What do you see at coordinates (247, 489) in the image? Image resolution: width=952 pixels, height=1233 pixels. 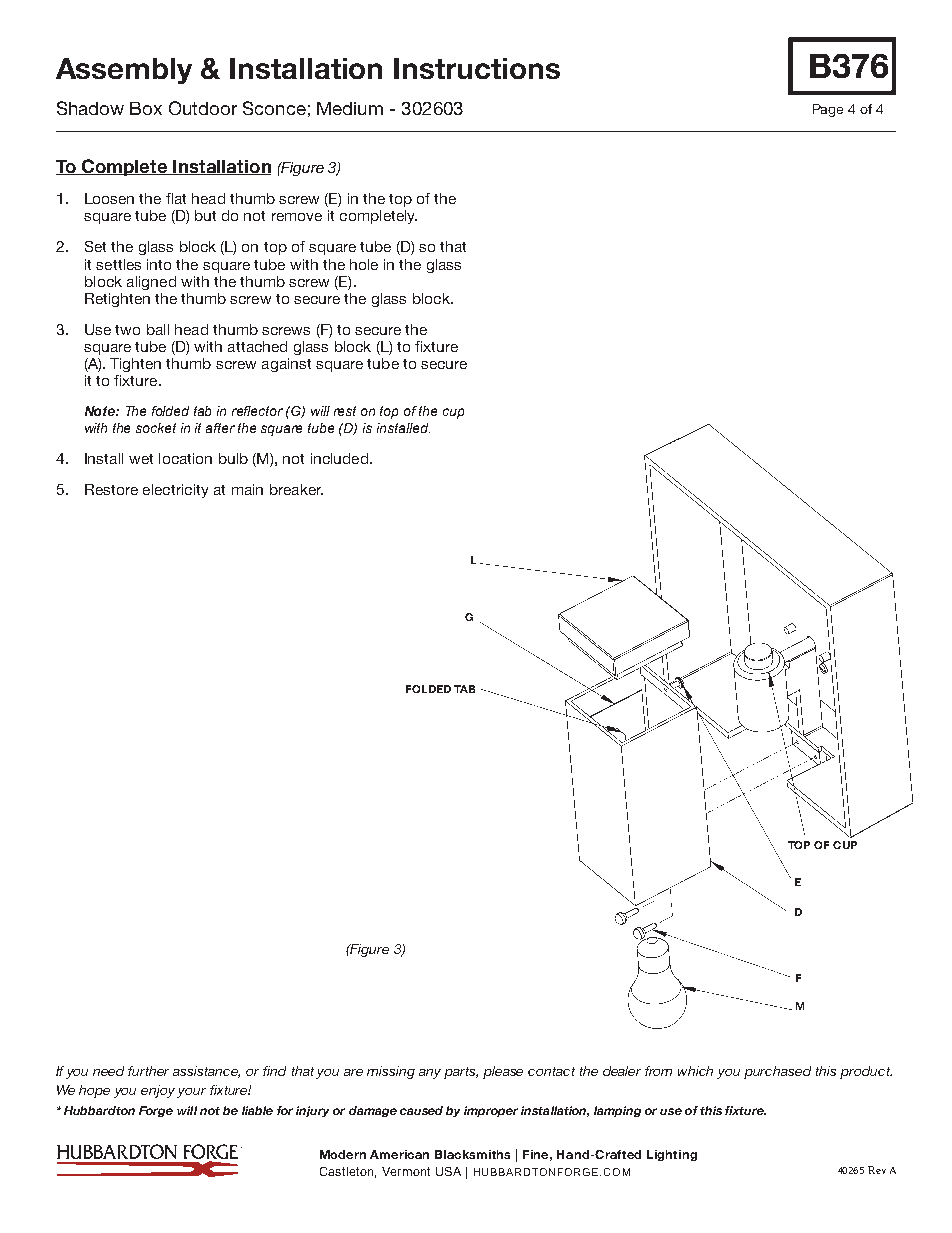 I see `main` at bounding box center [247, 489].
